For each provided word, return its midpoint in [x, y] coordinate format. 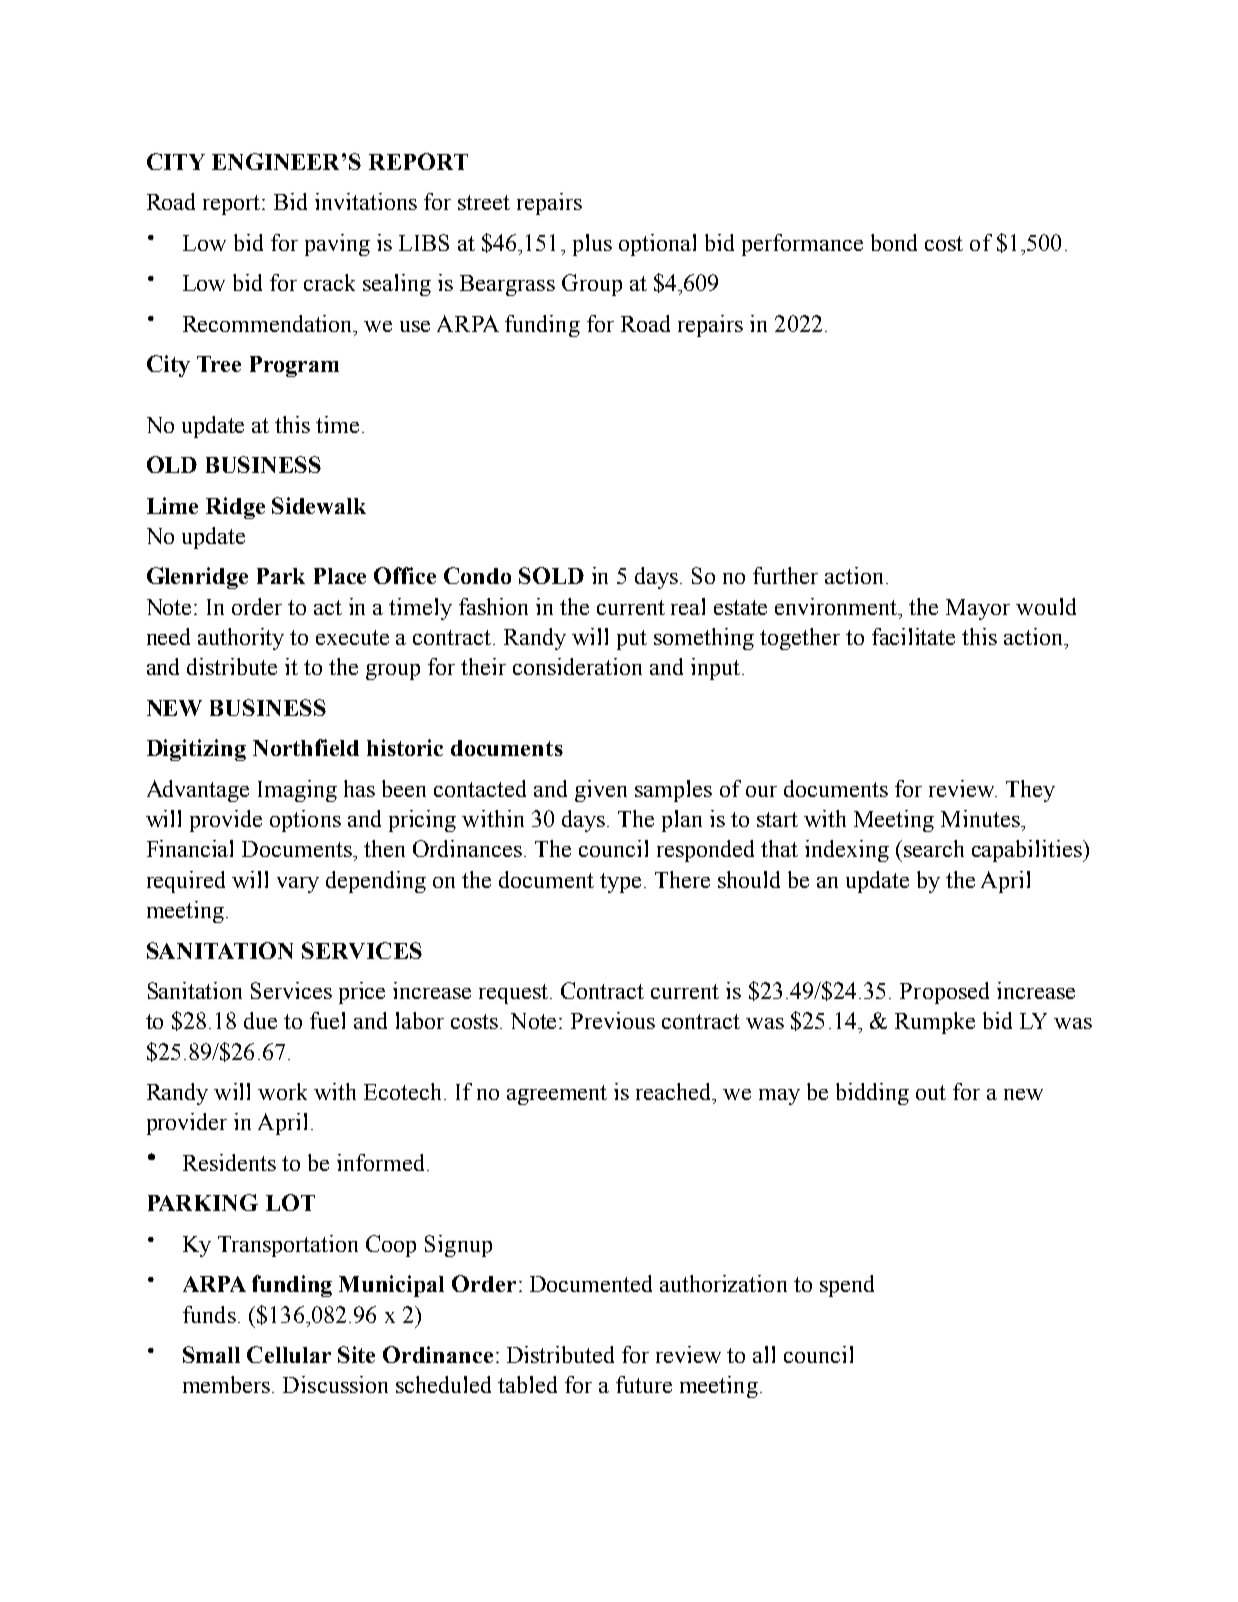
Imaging [297, 791]
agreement [557, 1095]
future [644, 1384]
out [931, 1092]
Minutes [981, 818]
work [282, 1091]
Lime [172, 505]
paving [337, 245]
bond [894, 242]
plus [592, 245]
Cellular [289, 1354]
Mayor [978, 609]
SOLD [551, 575]
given [601, 791]
